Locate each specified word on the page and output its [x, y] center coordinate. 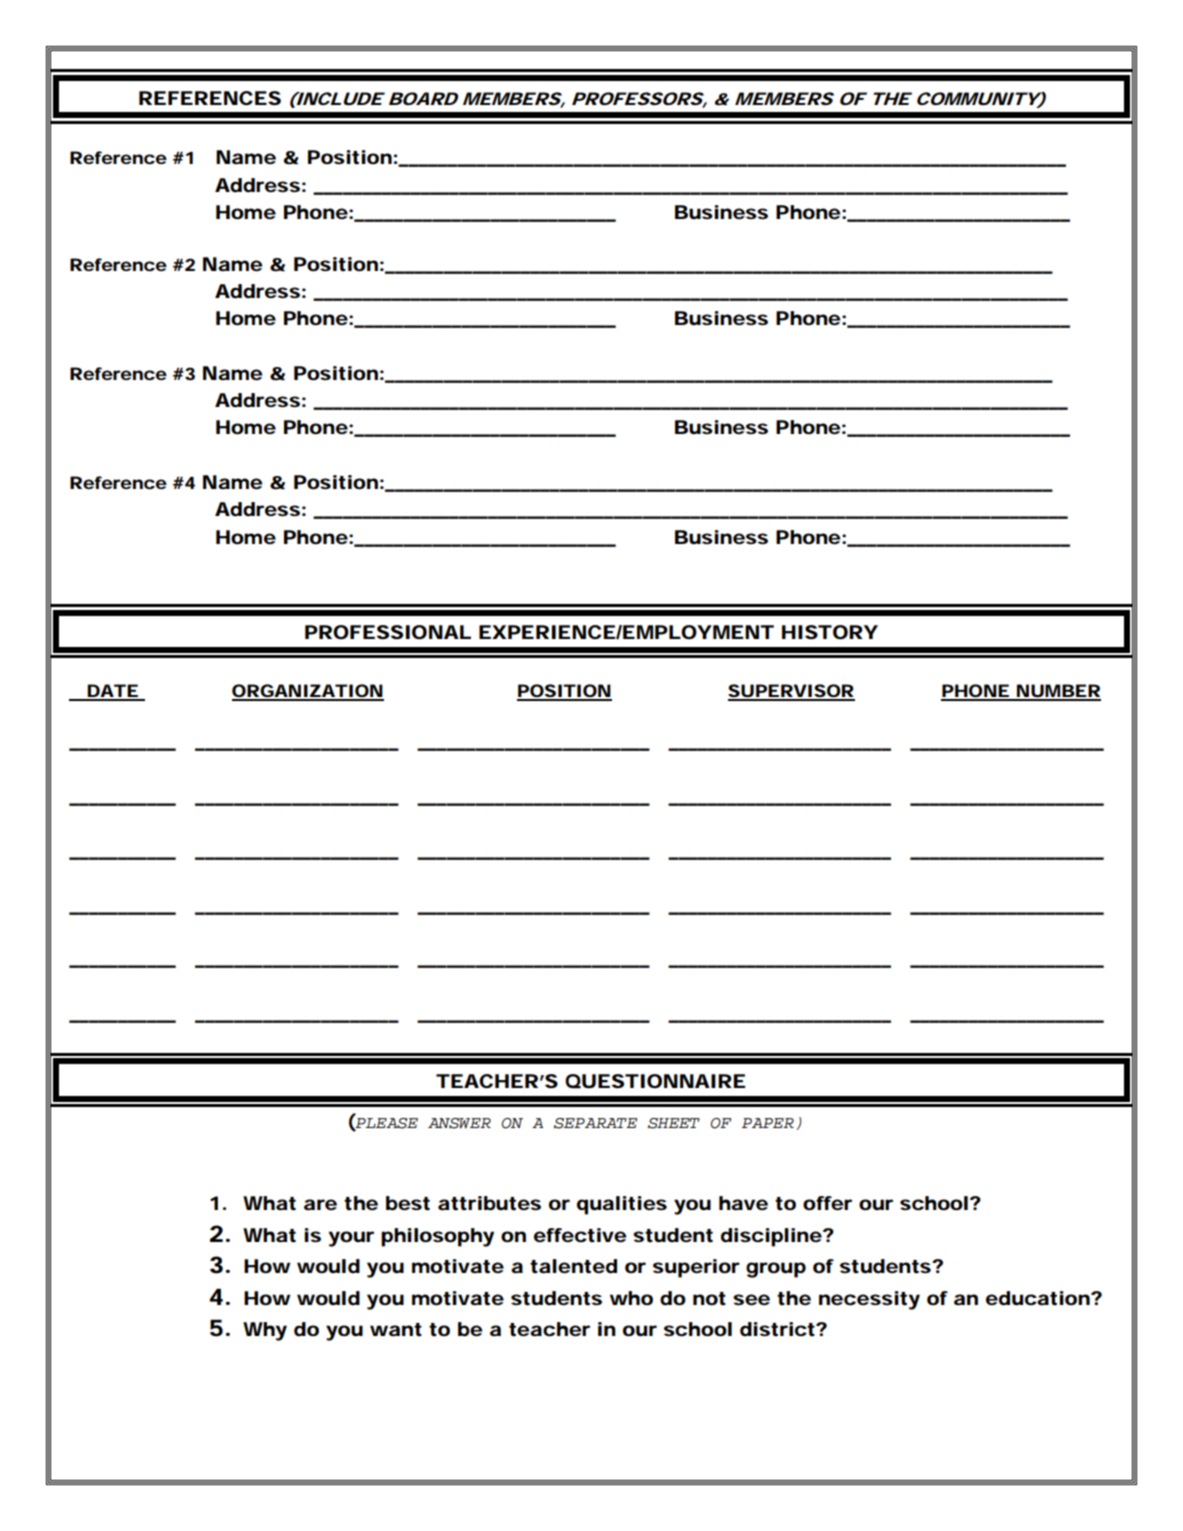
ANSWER [459, 1123]
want [396, 1330]
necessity [869, 1300]
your [351, 1239]
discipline [771, 1237]
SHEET [674, 1123]
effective [580, 1235]
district [778, 1329]
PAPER [768, 1123]
